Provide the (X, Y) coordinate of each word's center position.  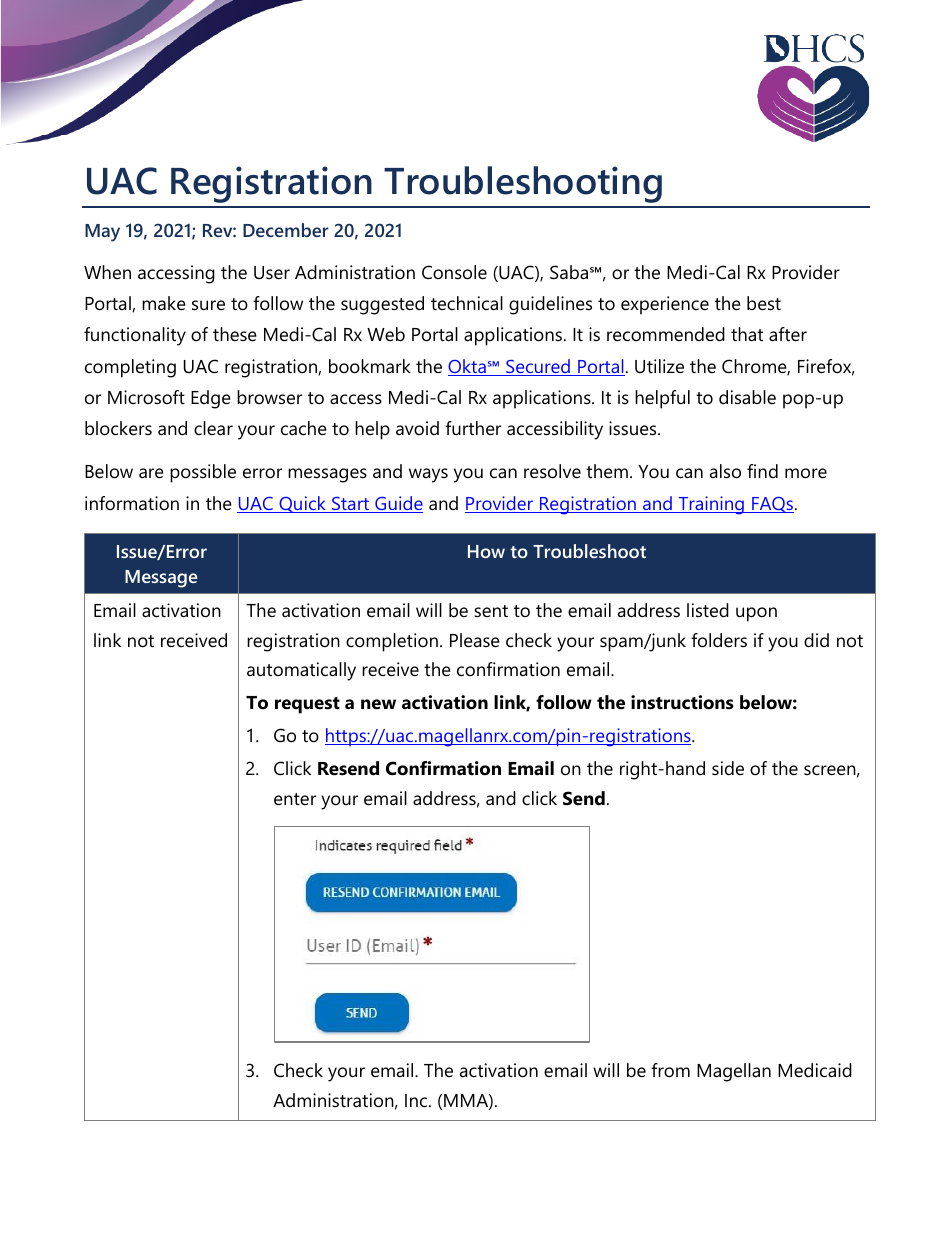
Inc (417, 1100)
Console (454, 272)
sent (491, 611)
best (764, 303)
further (473, 428)
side (728, 768)
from (670, 1070)
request (307, 705)
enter (295, 799)
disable (747, 397)
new (378, 704)
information (132, 503)
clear (213, 428)
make (164, 303)
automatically (301, 671)
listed (708, 610)
